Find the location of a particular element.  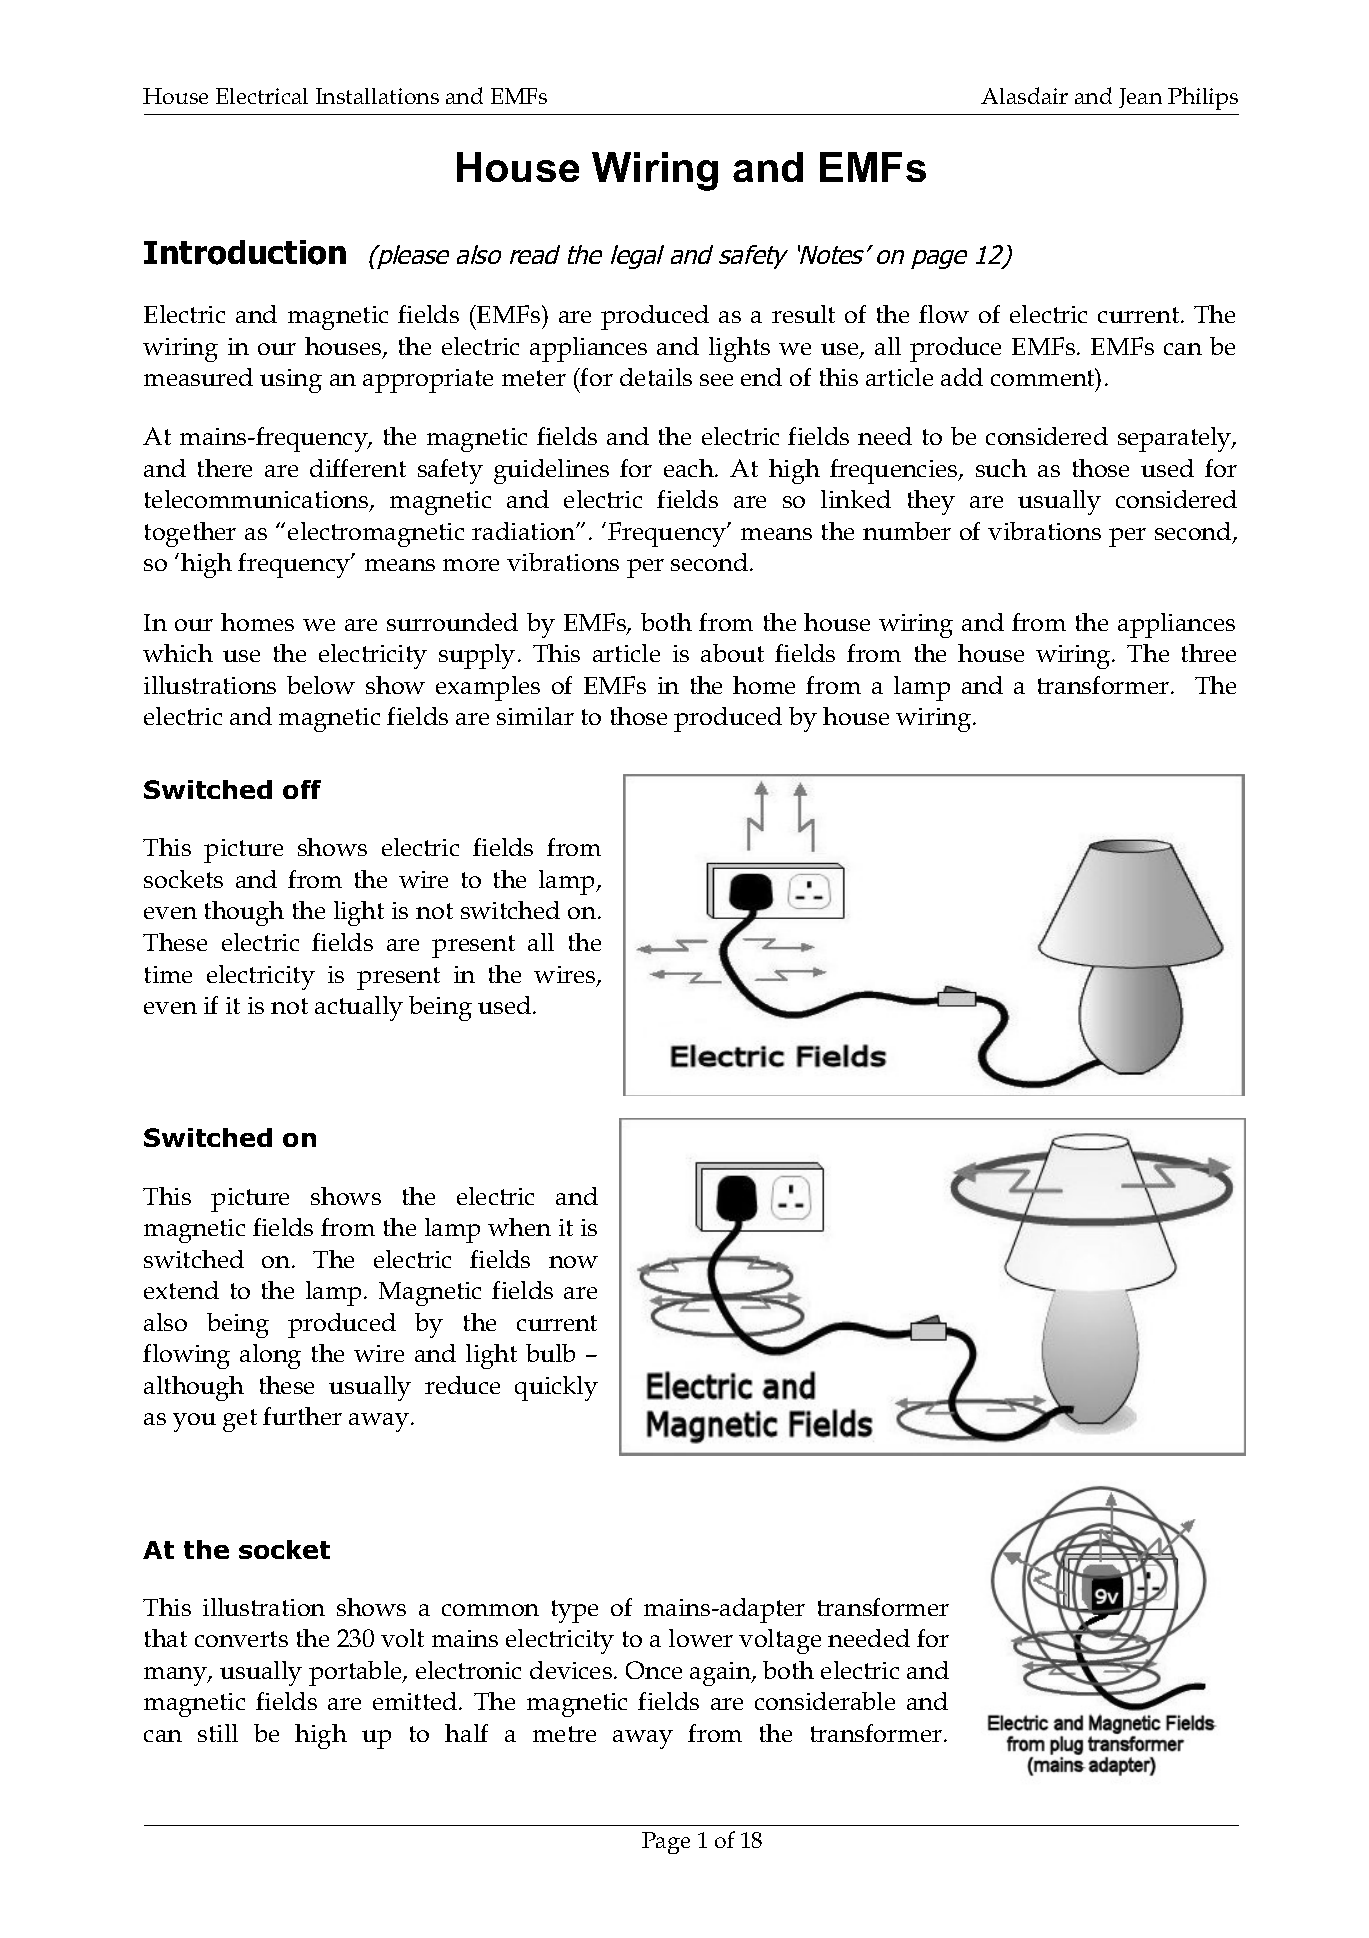

result is located at coordinates (803, 314).
